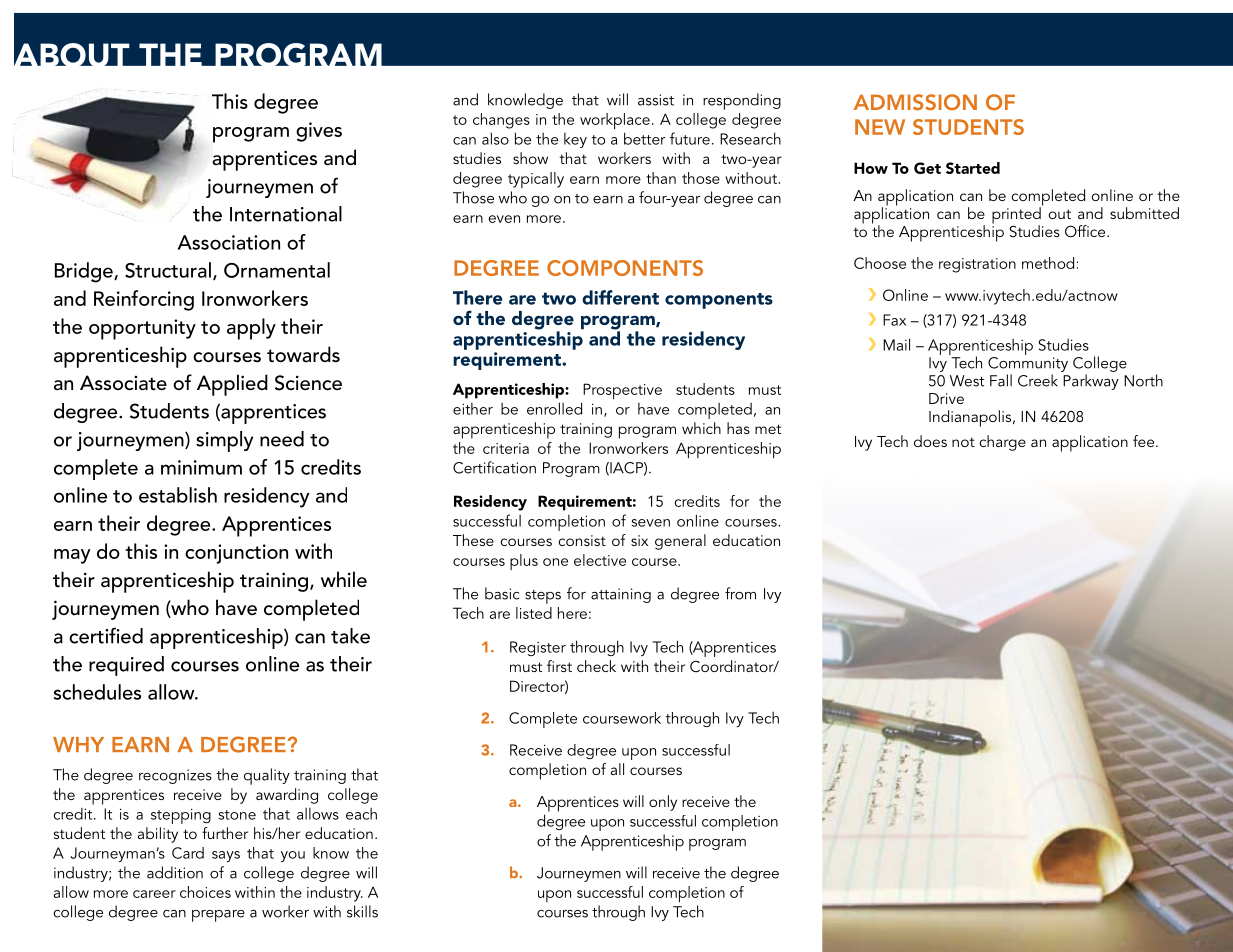 Image resolution: width=1233 pixels, height=952 pixels. I want to click on establish, so click(178, 495).
